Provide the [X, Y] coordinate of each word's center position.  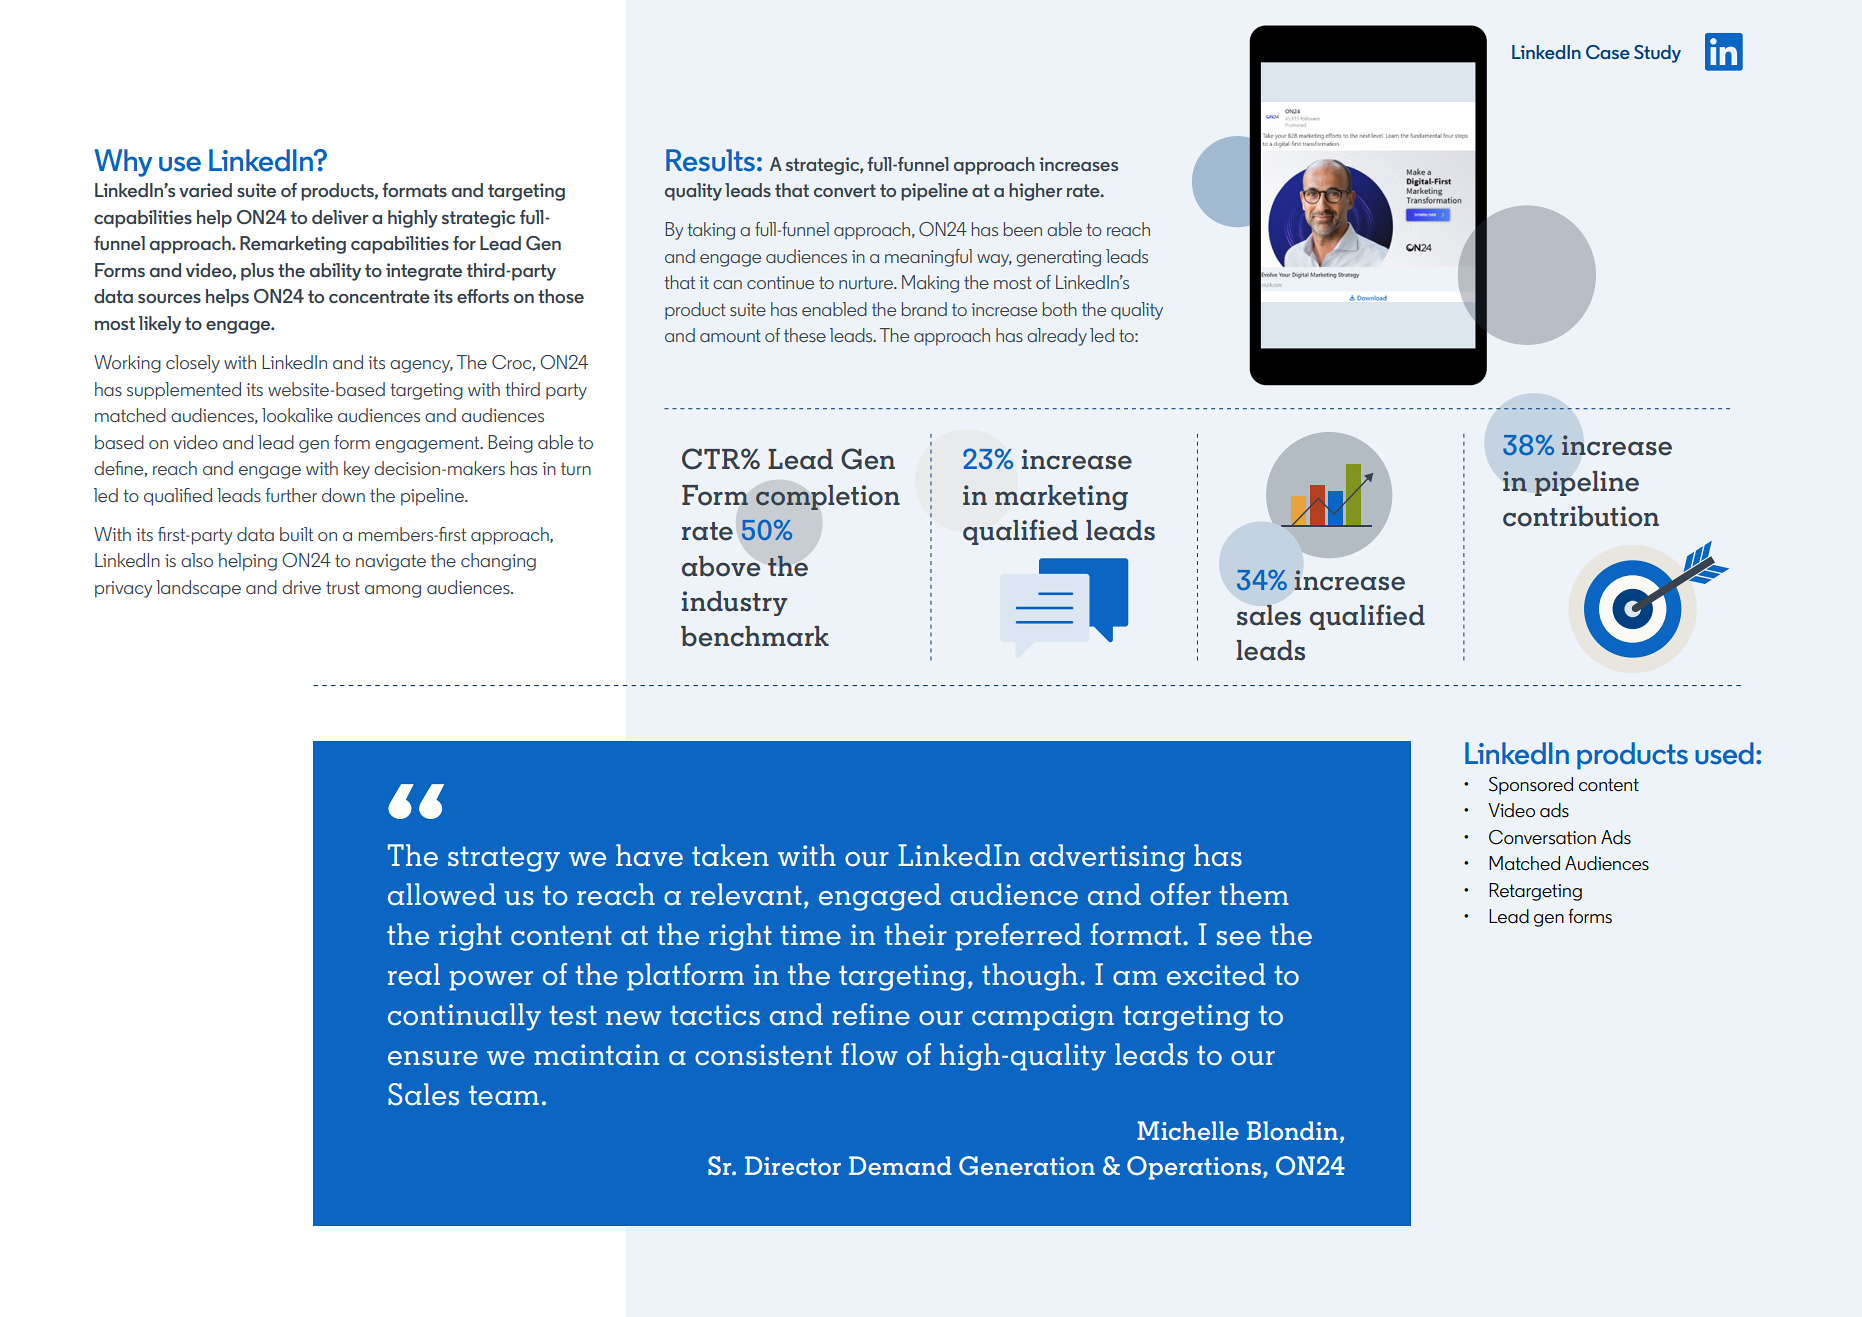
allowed [442, 894]
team [504, 1095]
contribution [1581, 516]
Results [710, 160]
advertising [1107, 858]
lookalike [297, 415]
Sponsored [1531, 786]
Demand [900, 1165]
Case [1608, 52]
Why [124, 163]
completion [828, 497]
